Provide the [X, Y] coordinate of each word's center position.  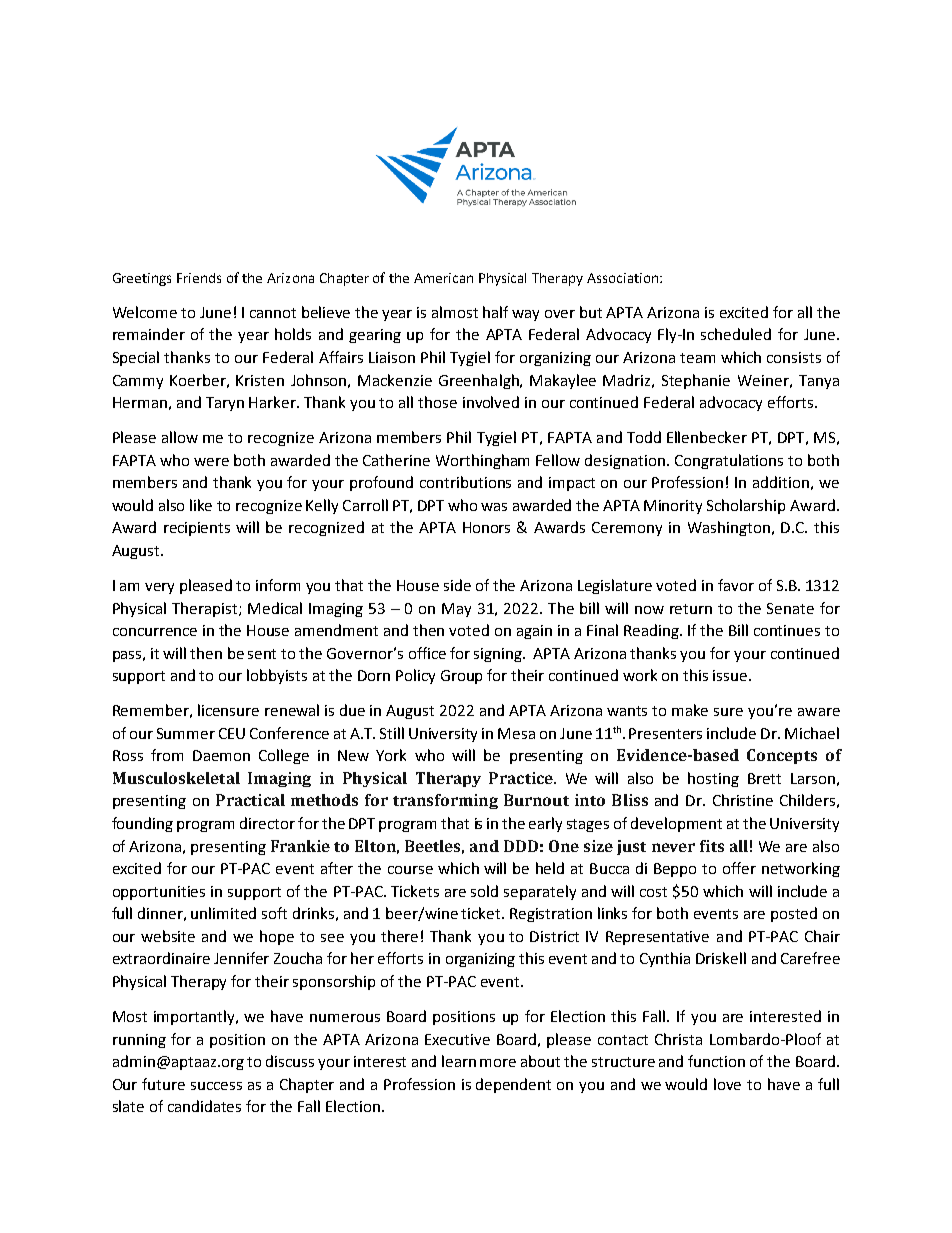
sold [484, 891]
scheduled [736, 334]
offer [739, 868]
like [201, 505]
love [727, 1084]
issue [731, 675]
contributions [465, 482]
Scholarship [746, 506]
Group [461, 677]
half [495, 312]
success [216, 1086]
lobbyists [277, 676]
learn [459, 1061]
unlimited [223, 913]
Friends [199, 278]
